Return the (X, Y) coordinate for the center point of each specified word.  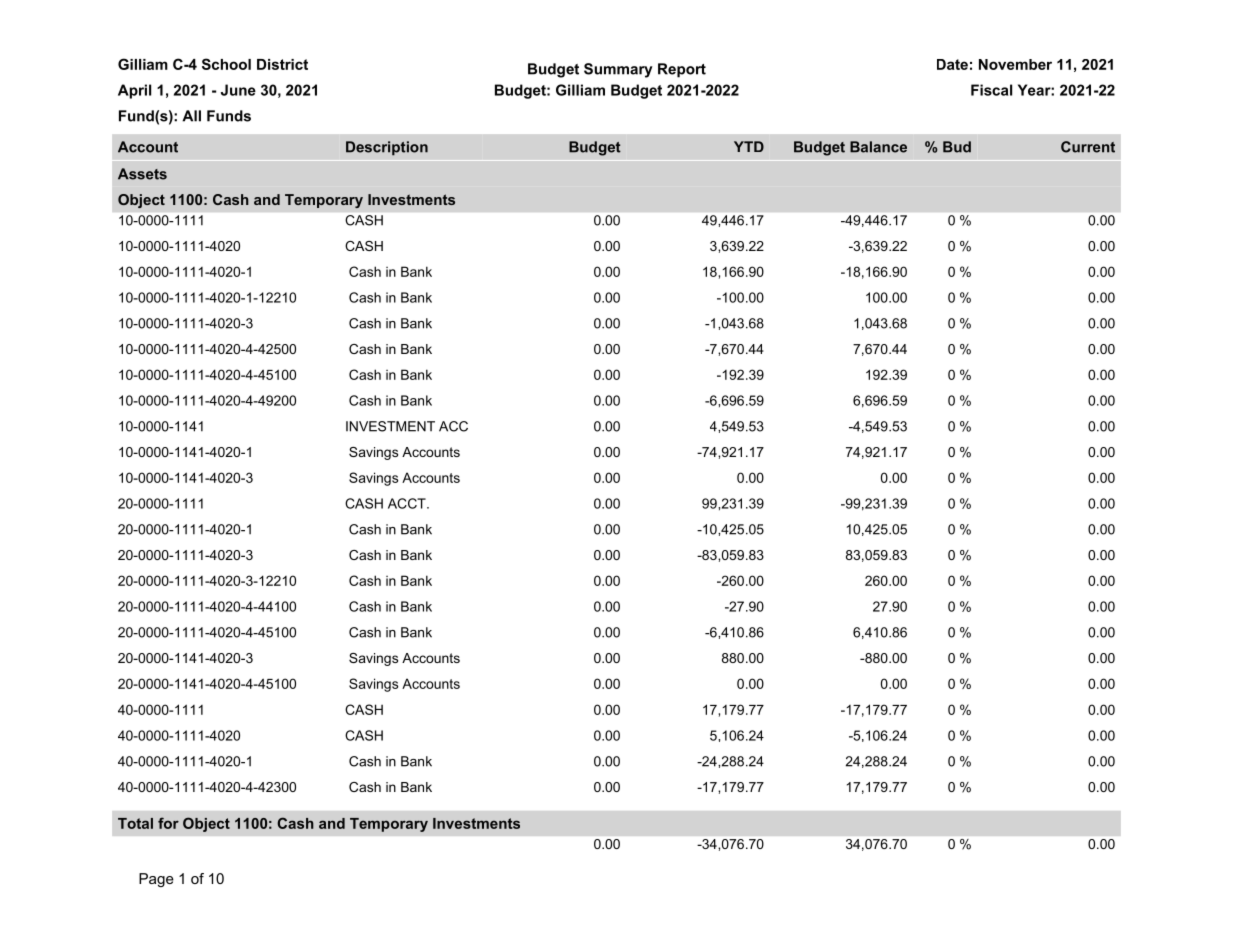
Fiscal (991, 90)
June (238, 90)
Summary (618, 70)
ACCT (408, 503)
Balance (878, 147)
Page (156, 880)
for (168, 823)
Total (135, 823)
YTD (749, 146)
